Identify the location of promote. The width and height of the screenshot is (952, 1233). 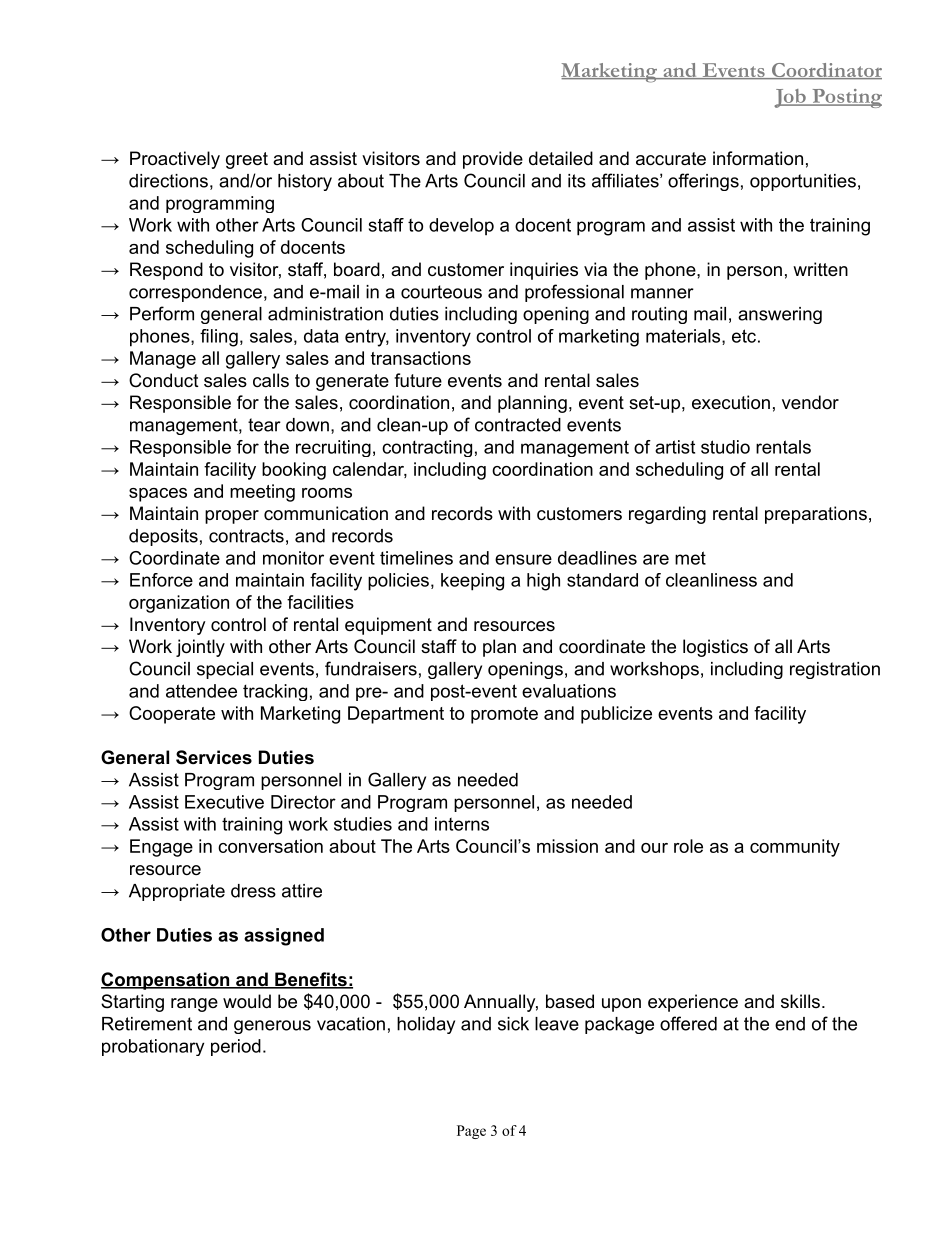
(504, 715).
